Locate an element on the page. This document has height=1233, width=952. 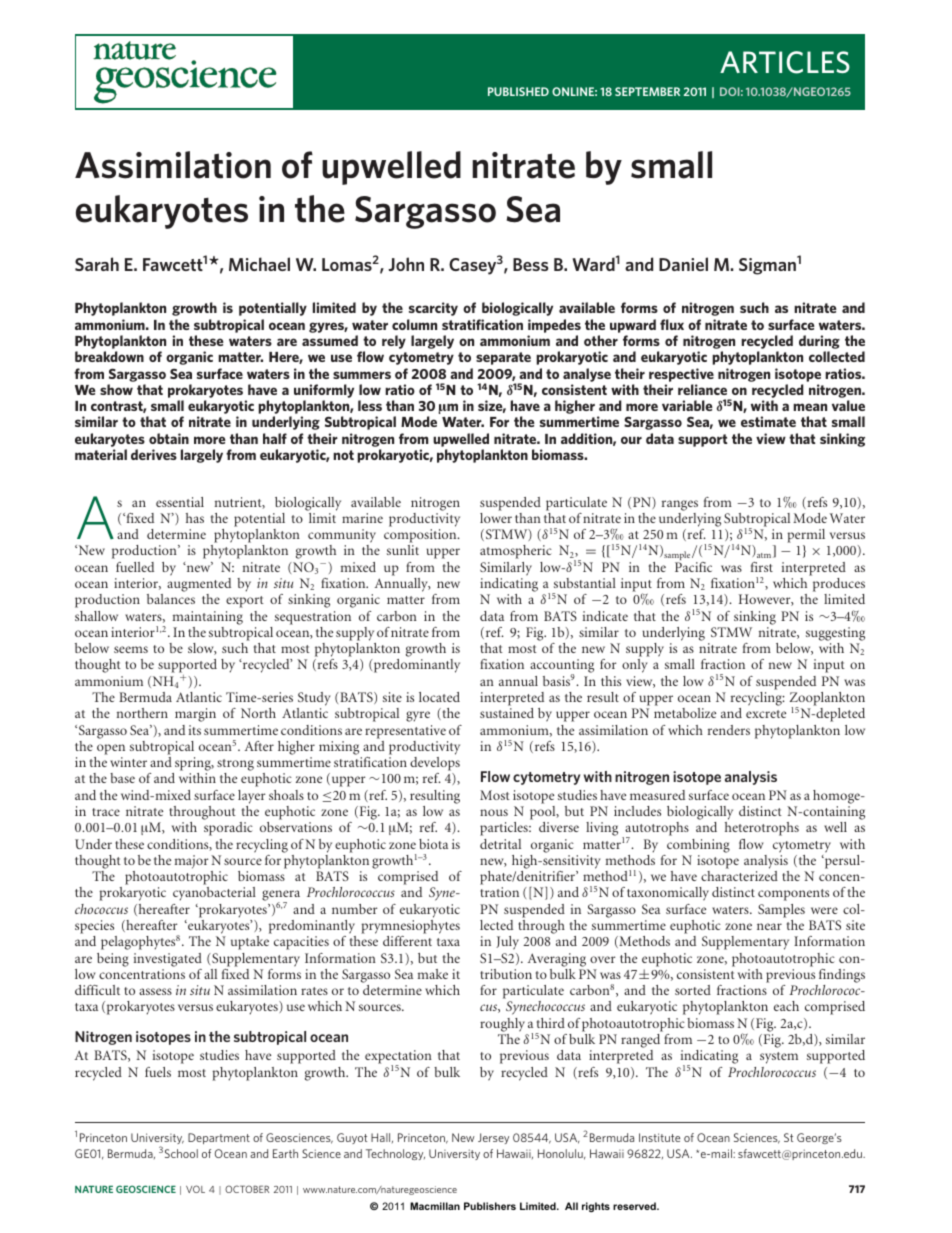
SEPTEMBER is located at coordinates (647, 91).
